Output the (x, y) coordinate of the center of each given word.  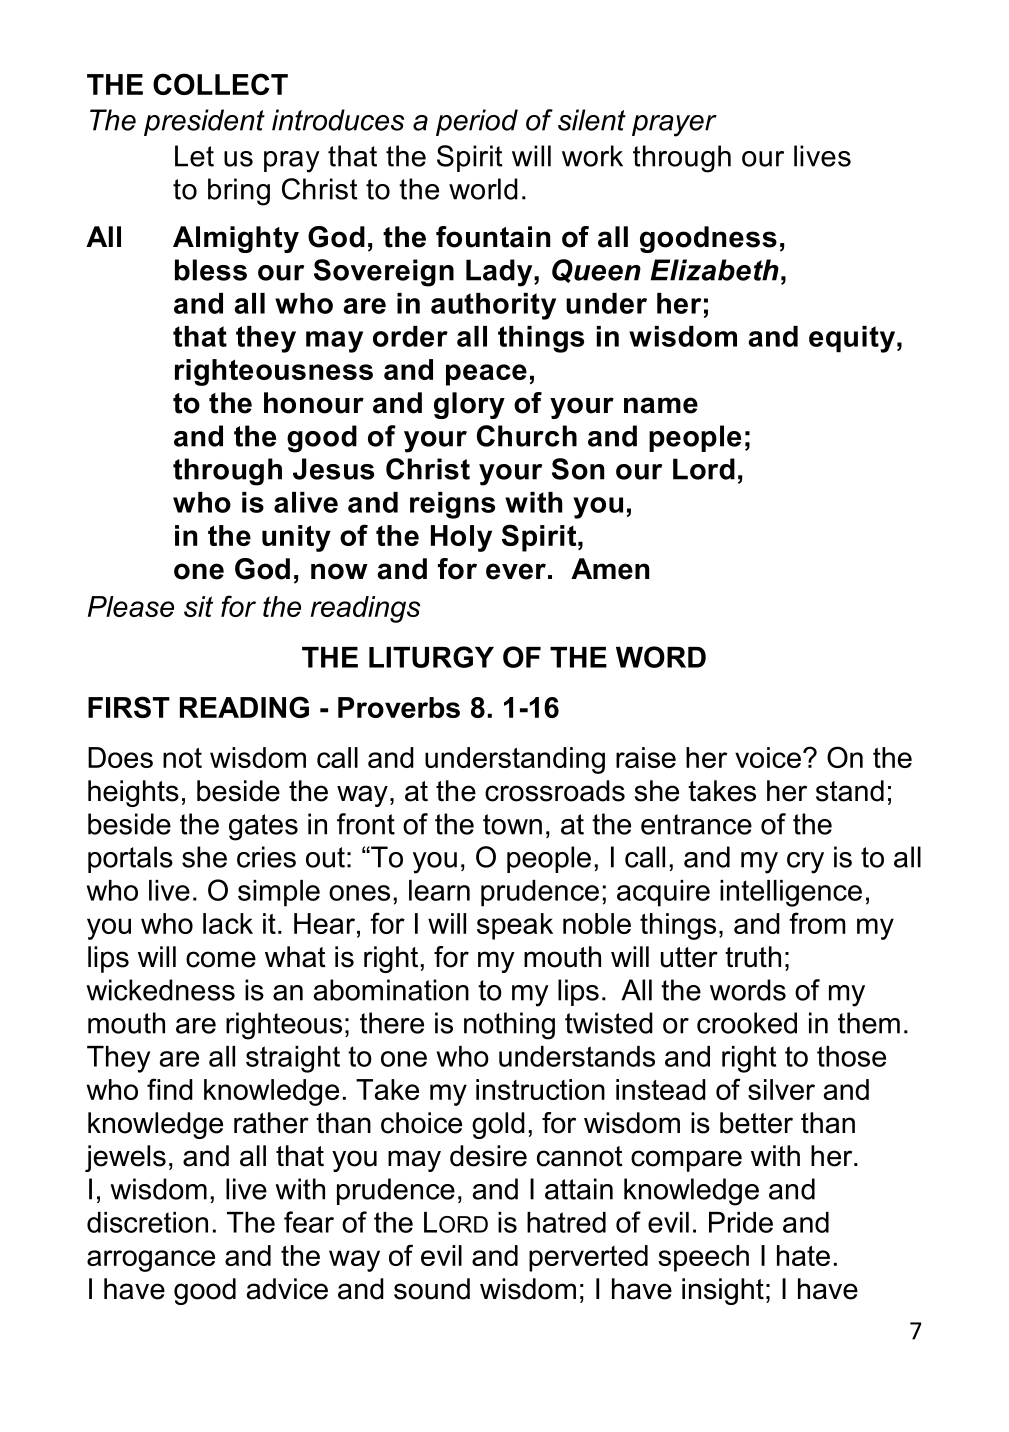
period (477, 122)
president (204, 122)
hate (803, 1255)
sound (432, 1289)
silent (592, 120)
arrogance (151, 1261)
